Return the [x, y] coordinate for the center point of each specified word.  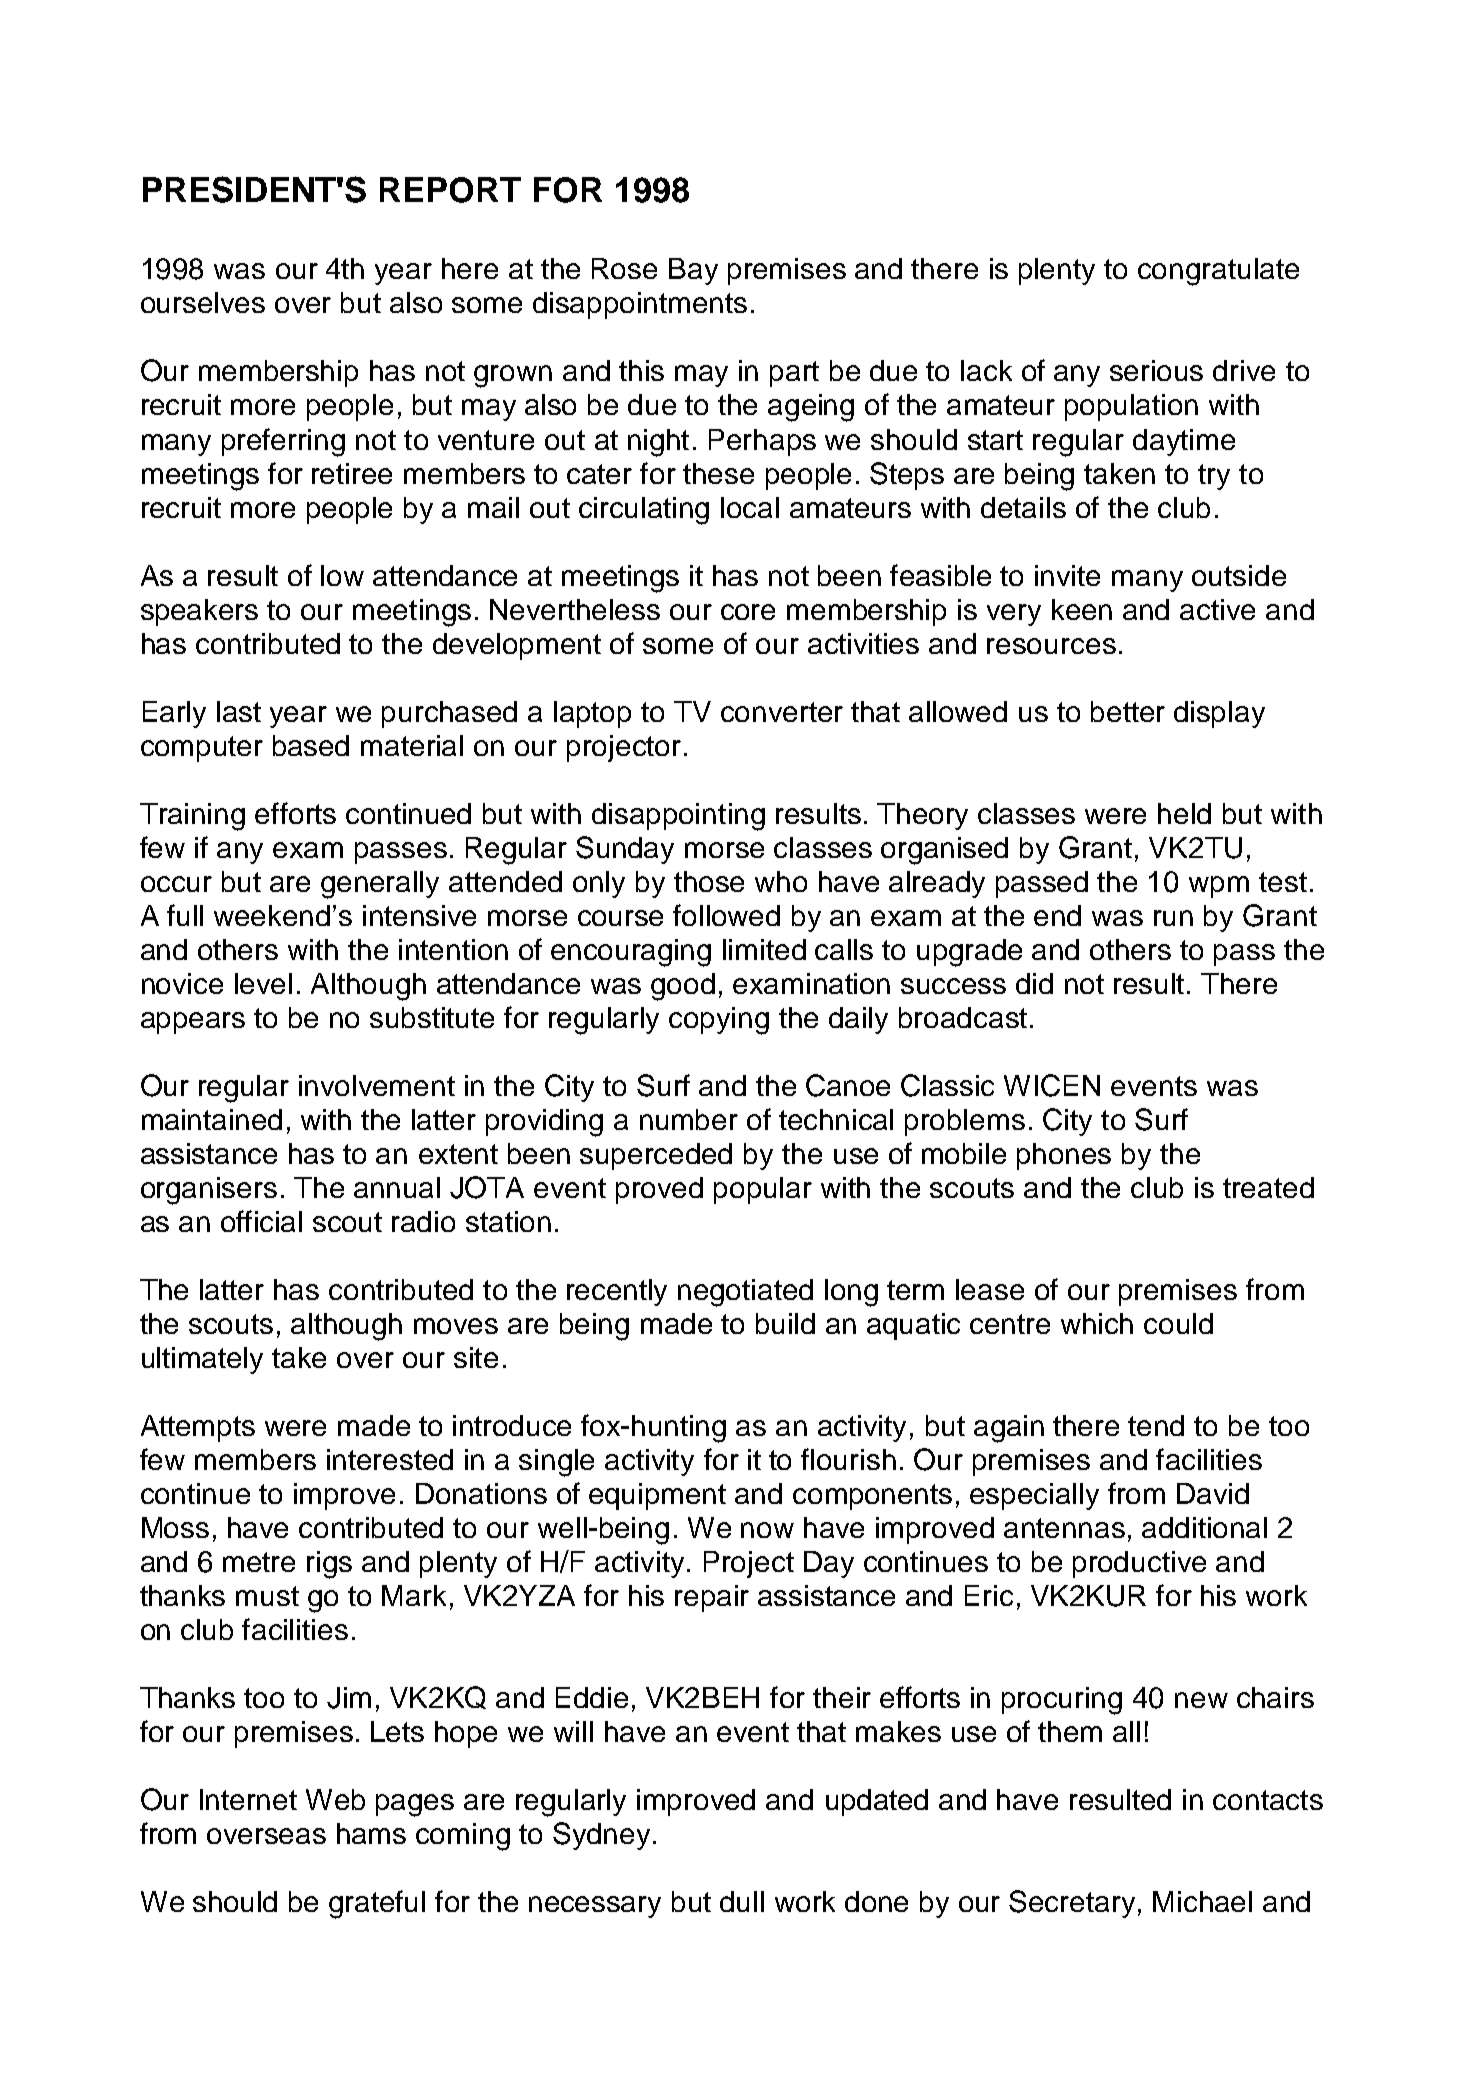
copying [719, 1021]
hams [371, 1833]
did [1034, 983]
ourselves [203, 302]
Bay [693, 271]
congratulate [1218, 272]
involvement [377, 1085]
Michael [1202, 1901]
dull [742, 1901]
